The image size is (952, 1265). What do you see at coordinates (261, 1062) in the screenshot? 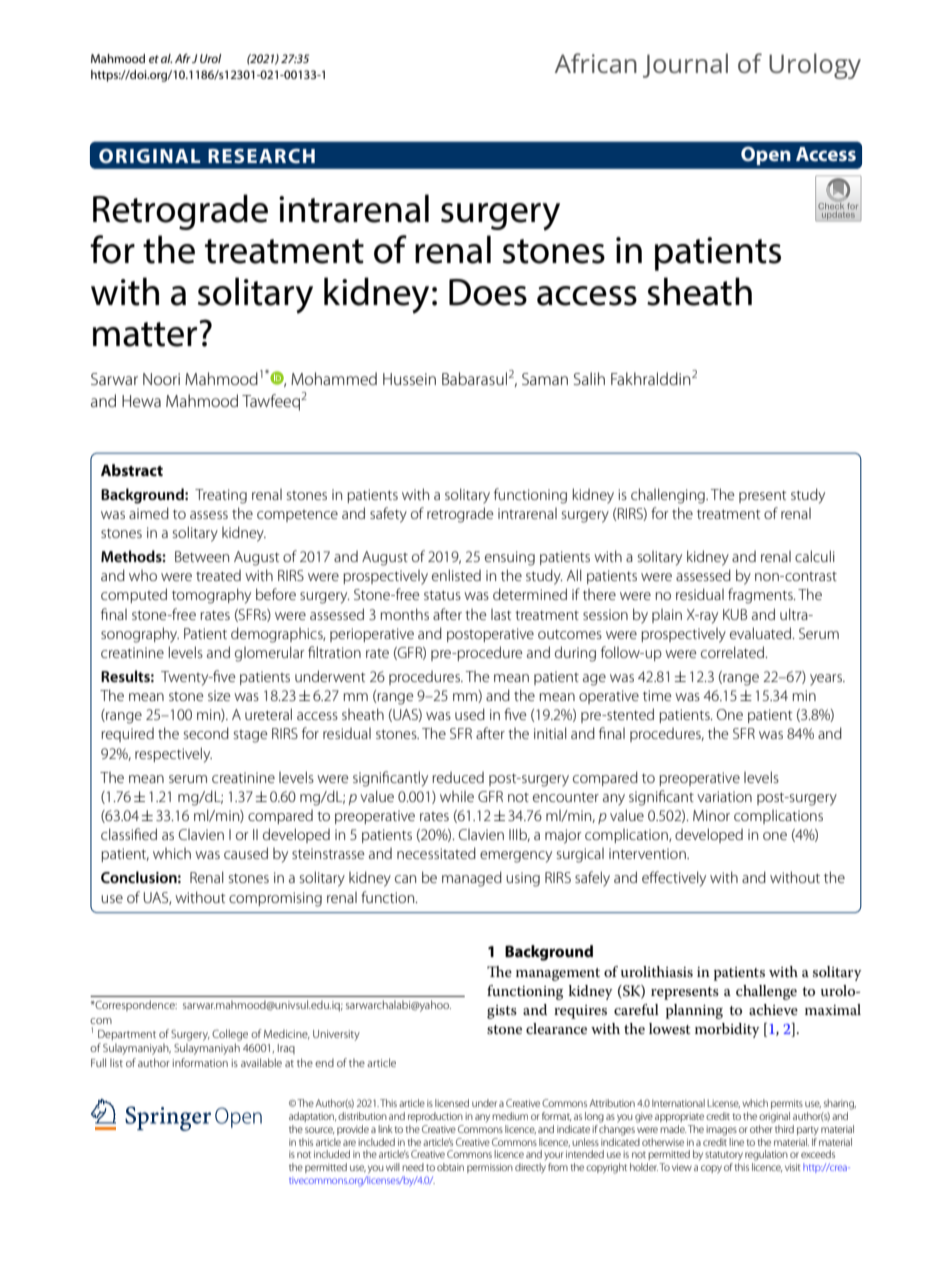
I see `available` at bounding box center [261, 1062].
